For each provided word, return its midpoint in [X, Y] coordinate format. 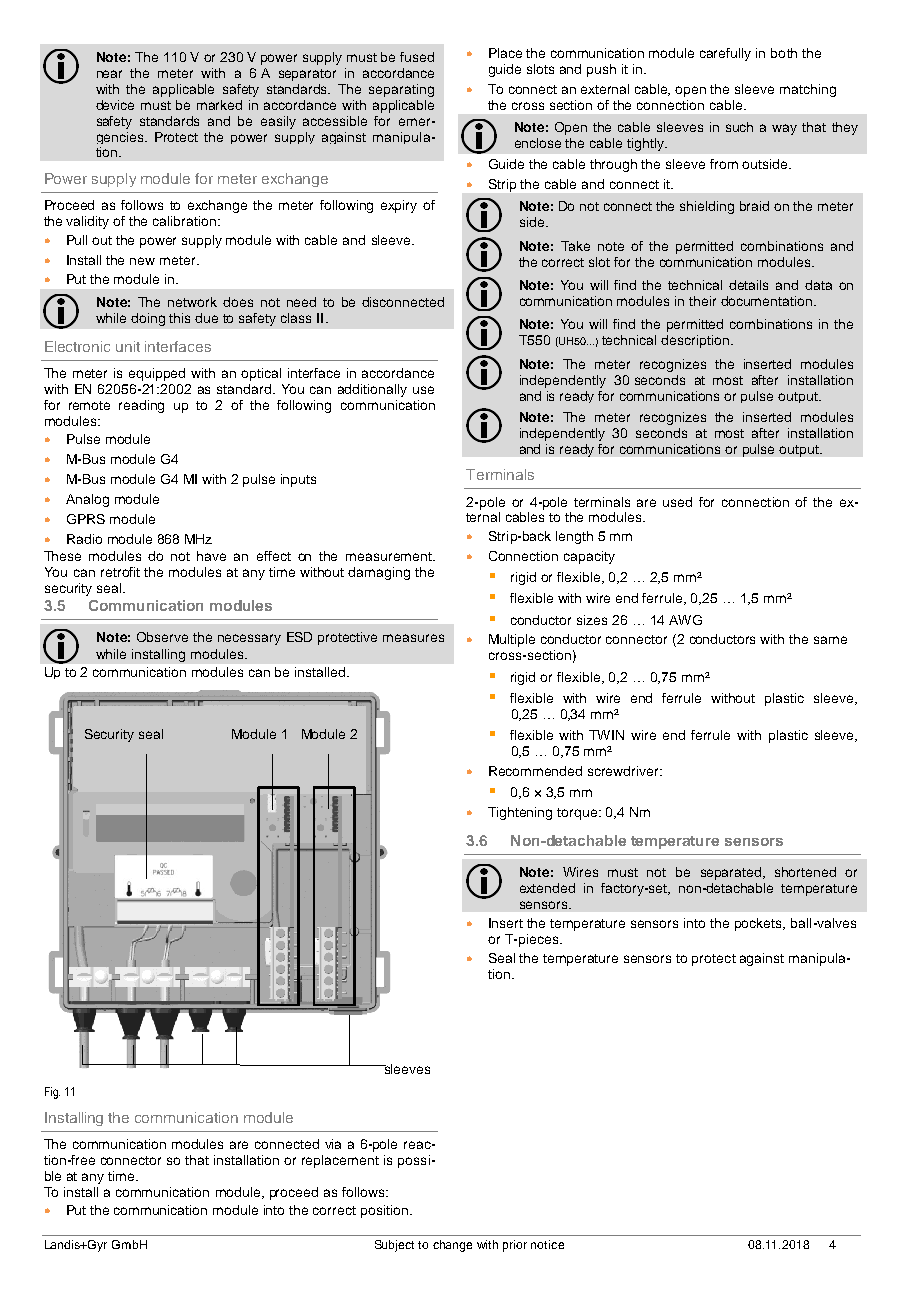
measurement [390, 556]
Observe [162, 637]
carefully [725, 54]
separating [401, 90]
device [115, 105]
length [574, 537]
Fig [52, 1093]
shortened [805, 872]
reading [141, 406]
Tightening [520, 813]
